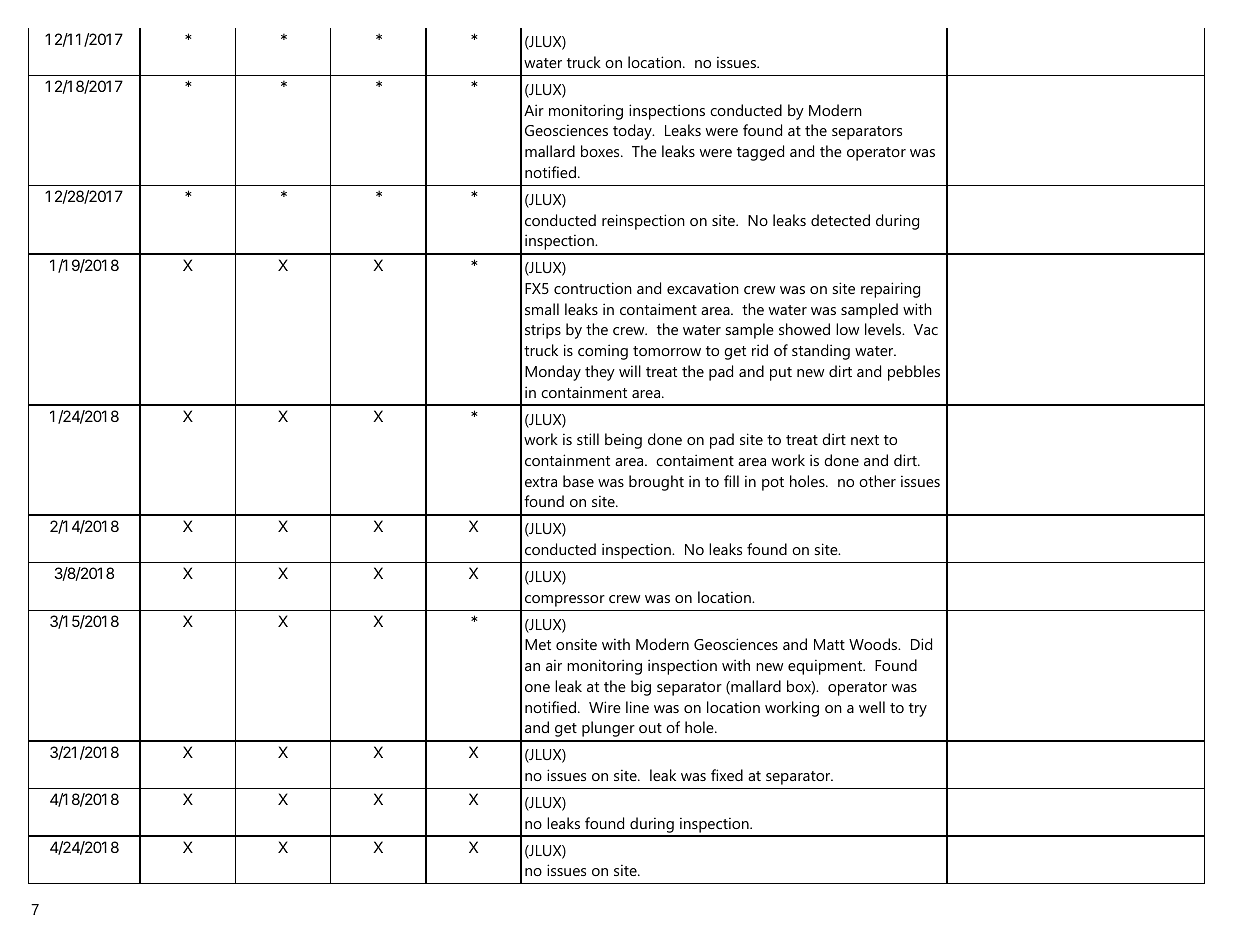 This page has height=952, width=1233. What do you see at coordinates (727, 775) in the page?
I see `fixed` at bounding box center [727, 775].
